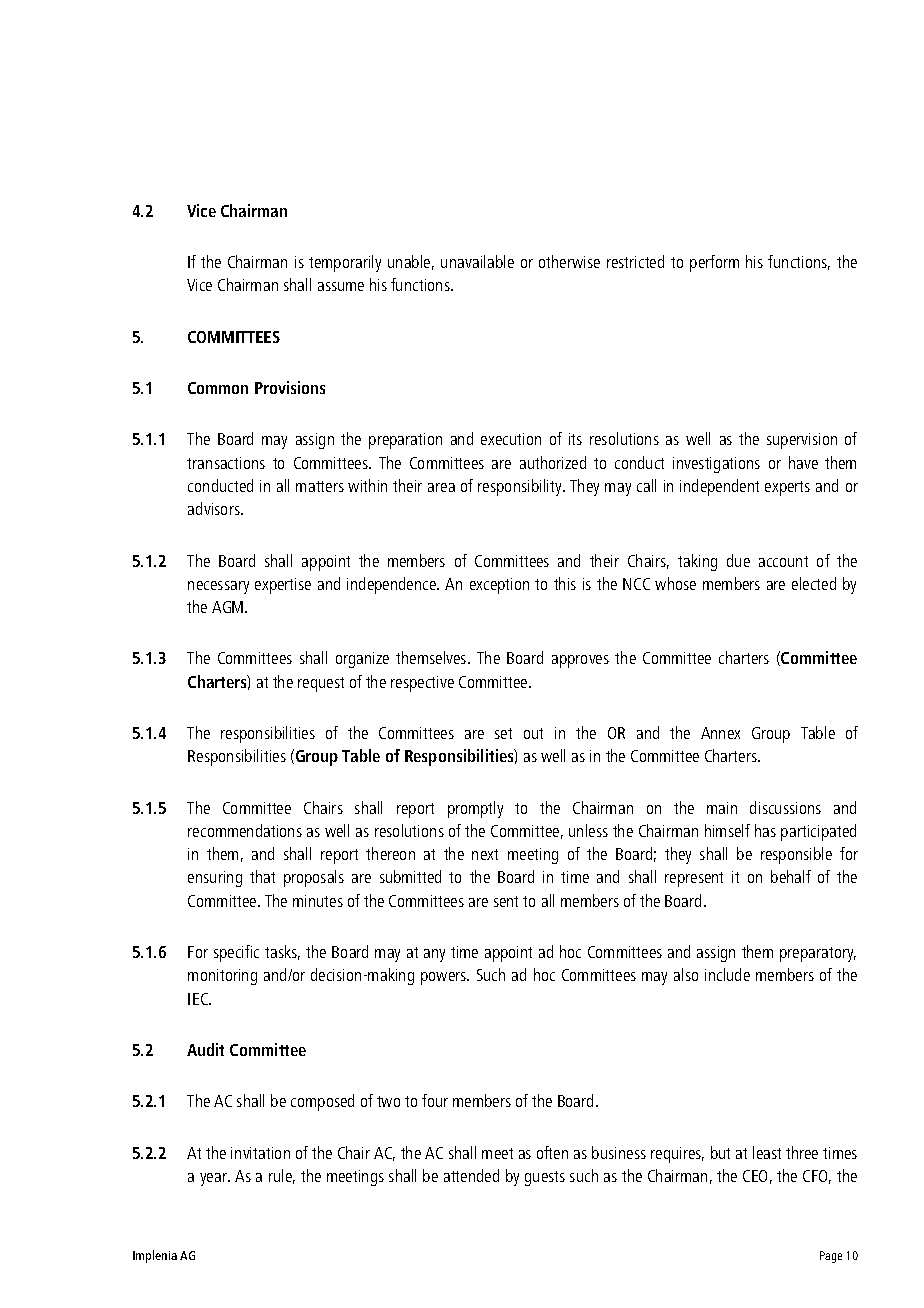  I want to click on guests, so click(545, 1178).
